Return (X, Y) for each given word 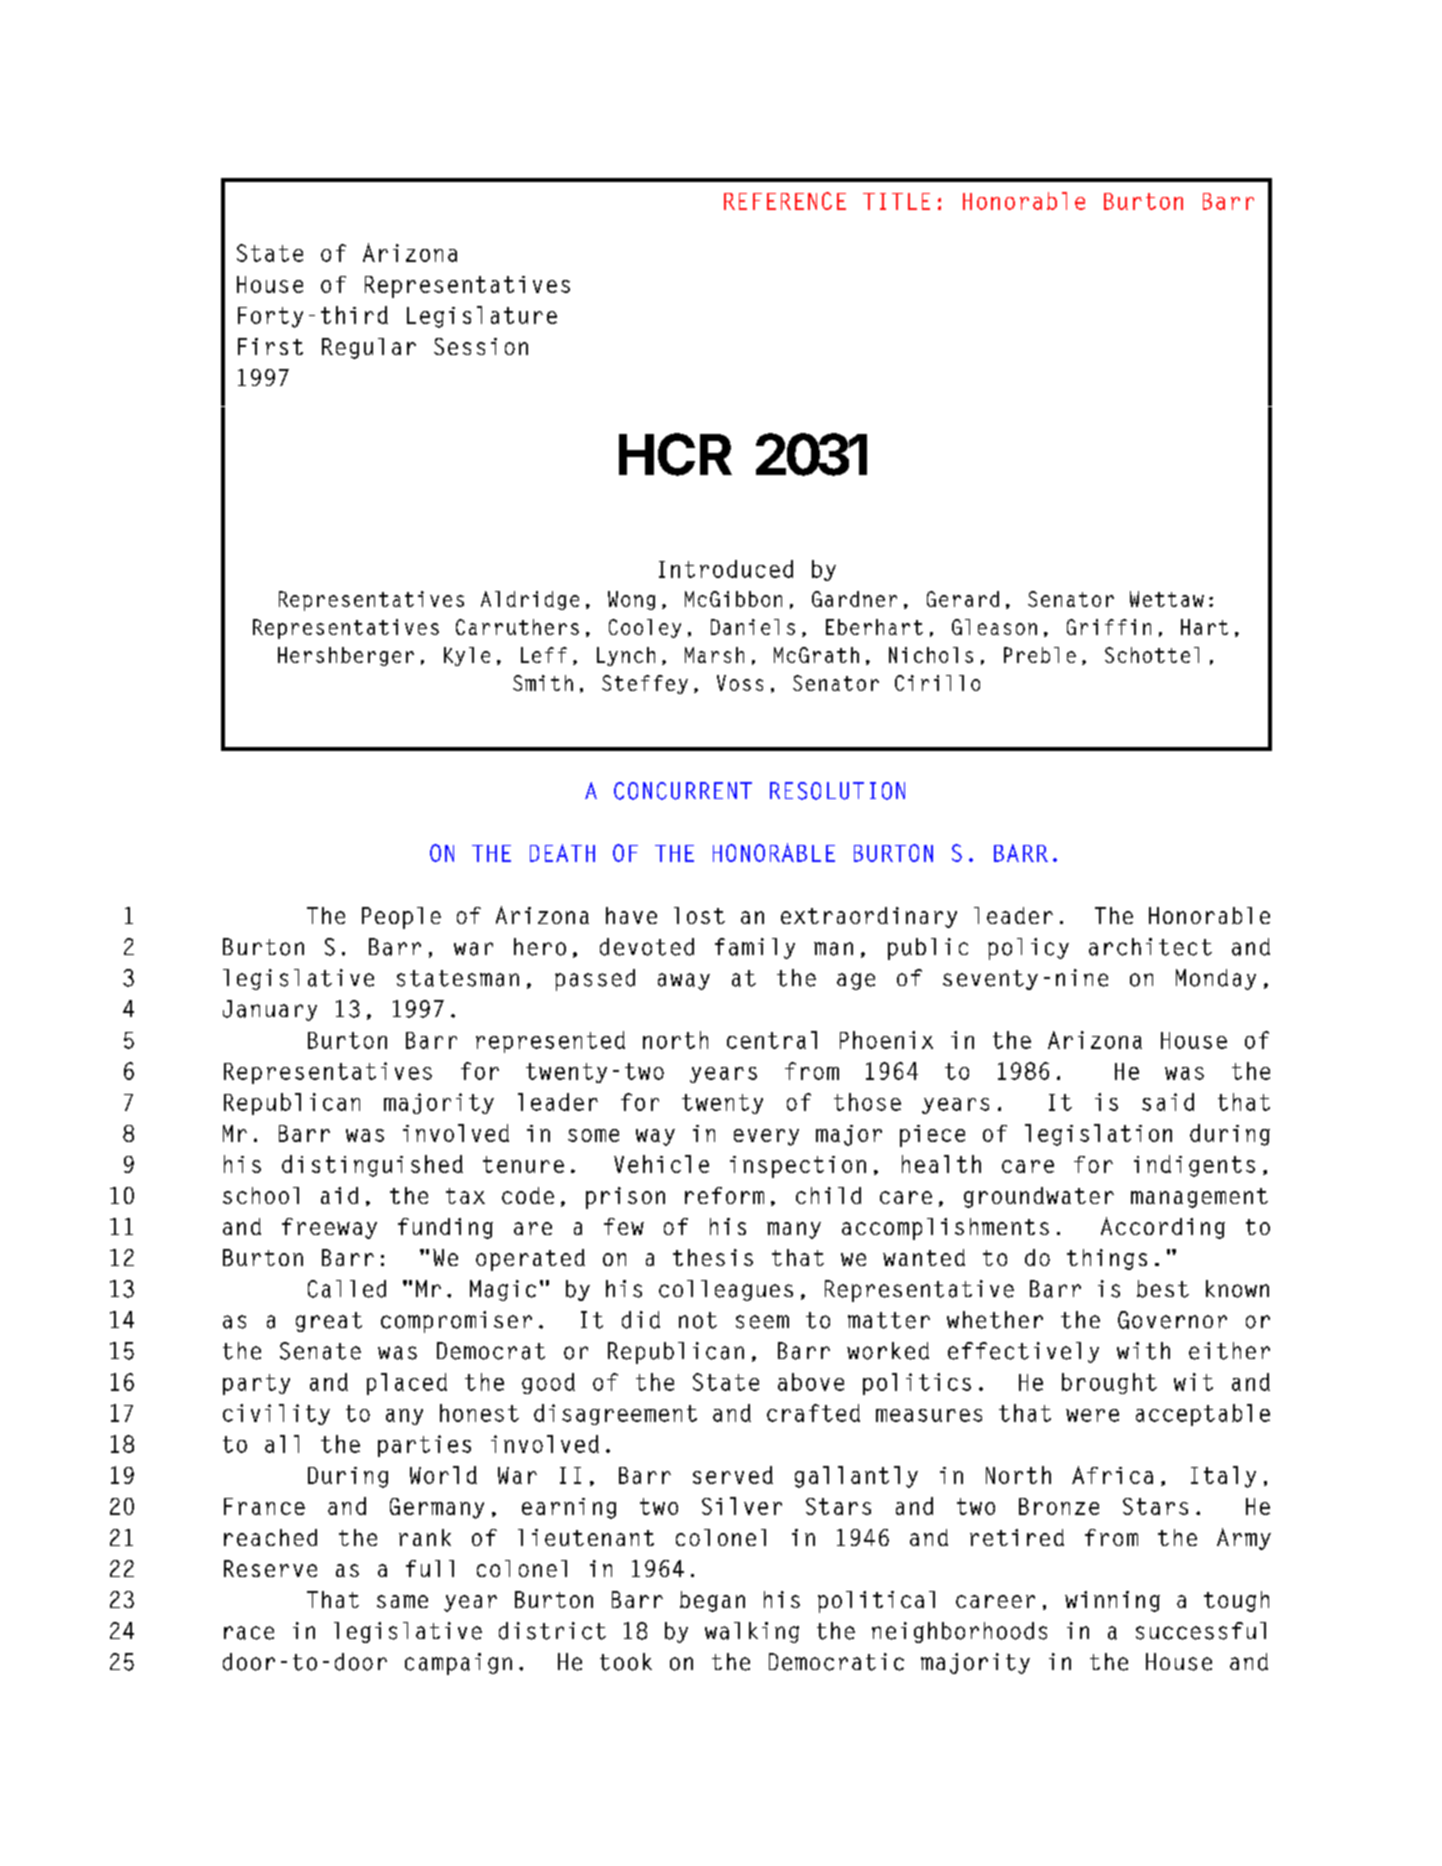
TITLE (896, 201)
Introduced (726, 569)
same (402, 1601)
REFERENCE (785, 201)
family (755, 948)
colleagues (726, 1290)
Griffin (1109, 627)
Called (347, 1289)
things (1107, 1259)
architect (1150, 947)
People (401, 918)
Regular (369, 348)
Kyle (467, 656)
